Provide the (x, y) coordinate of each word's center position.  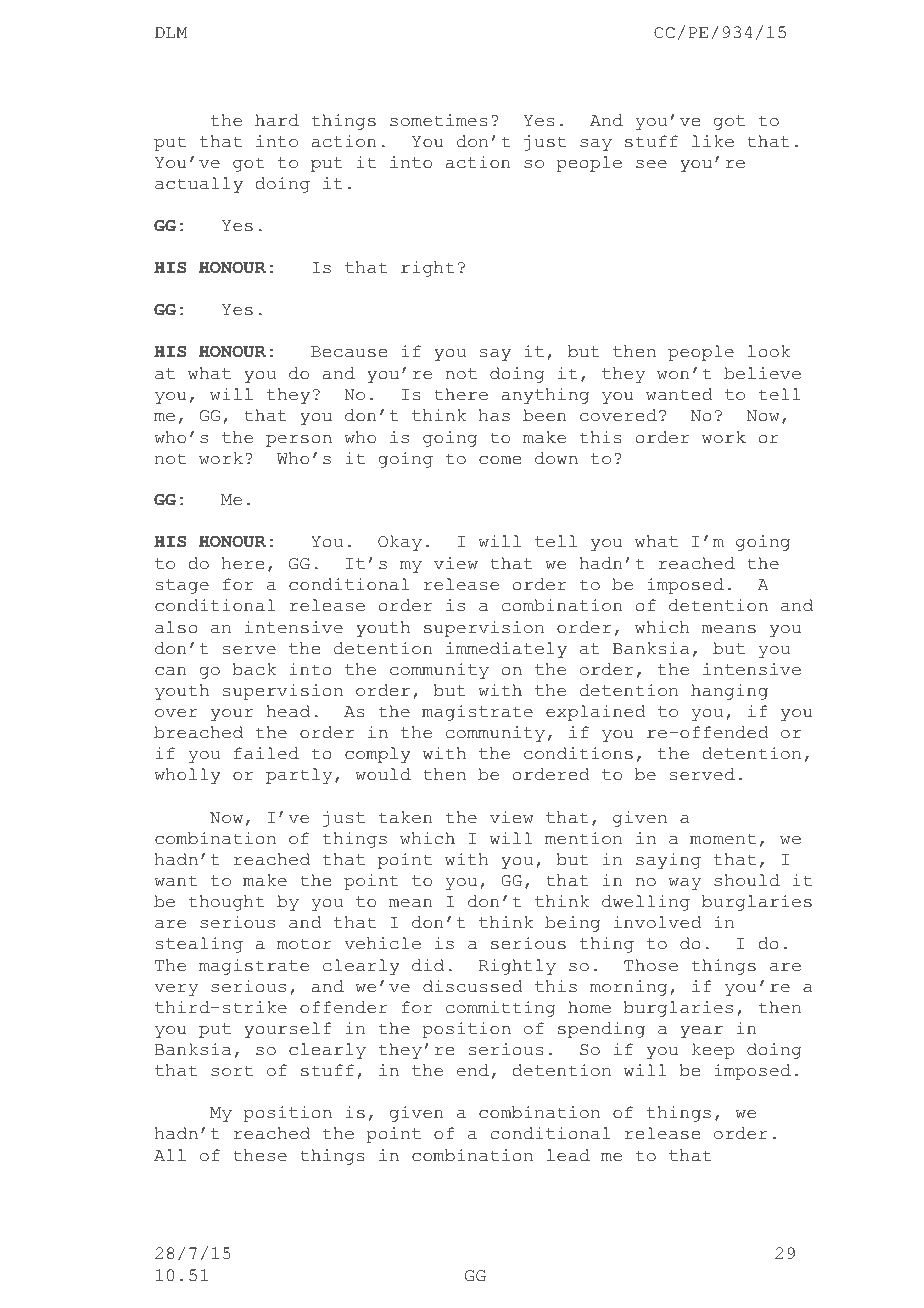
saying (668, 861)
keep (713, 1051)
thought (226, 903)
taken (405, 817)
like (713, 141)
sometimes (439, 120)
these (260, 1155)
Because (349, 352)
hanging (729, 692)
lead (568, 1155)
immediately (506, 650)
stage (182, 586)
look (769, 351)
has (494, 415)
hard (277, 120)
